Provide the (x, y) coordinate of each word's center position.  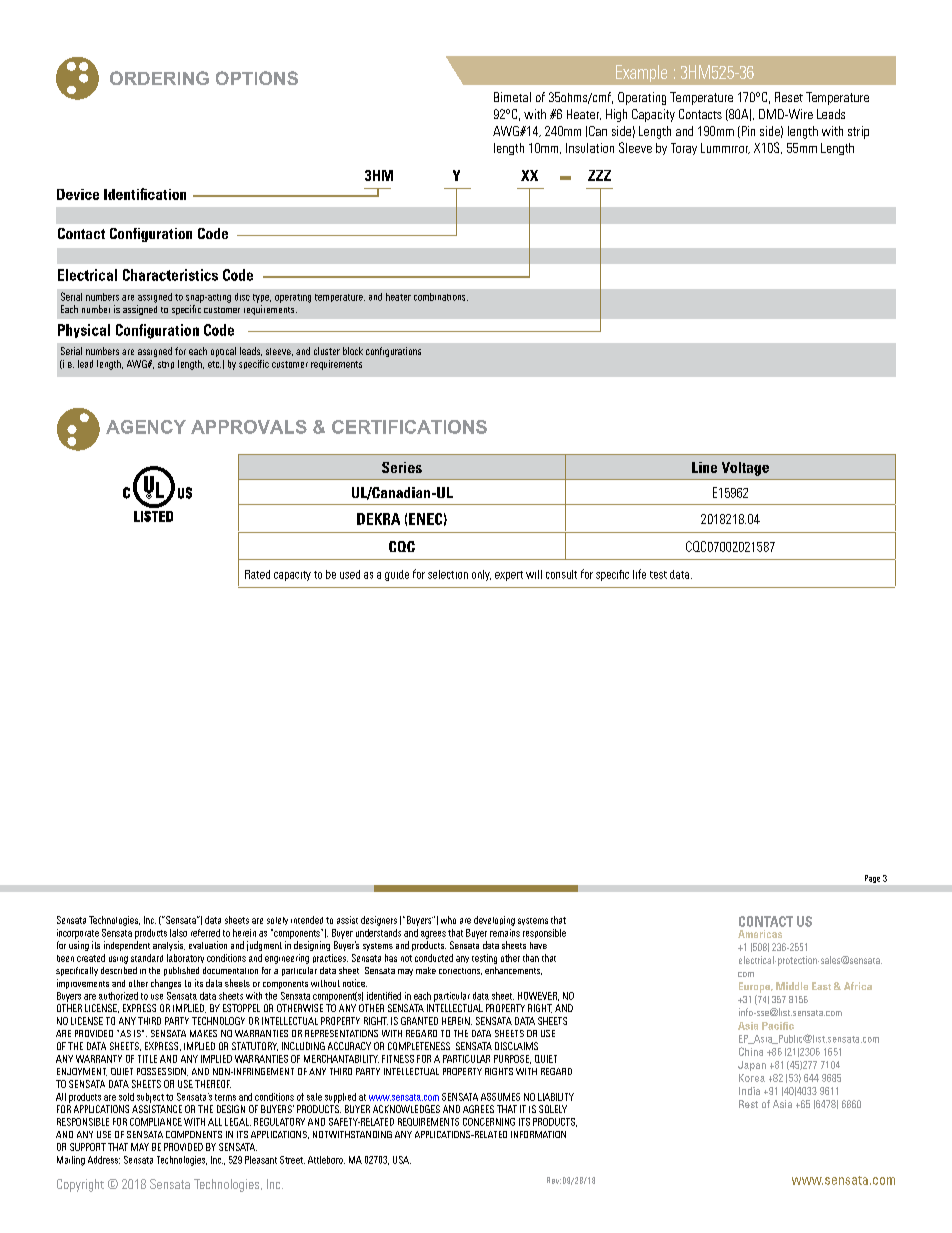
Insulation (590, 148)
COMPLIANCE (156, 1122)
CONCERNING (489, 1122)
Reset (789, 97)
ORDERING (159, 78)
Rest (748, 1104)
